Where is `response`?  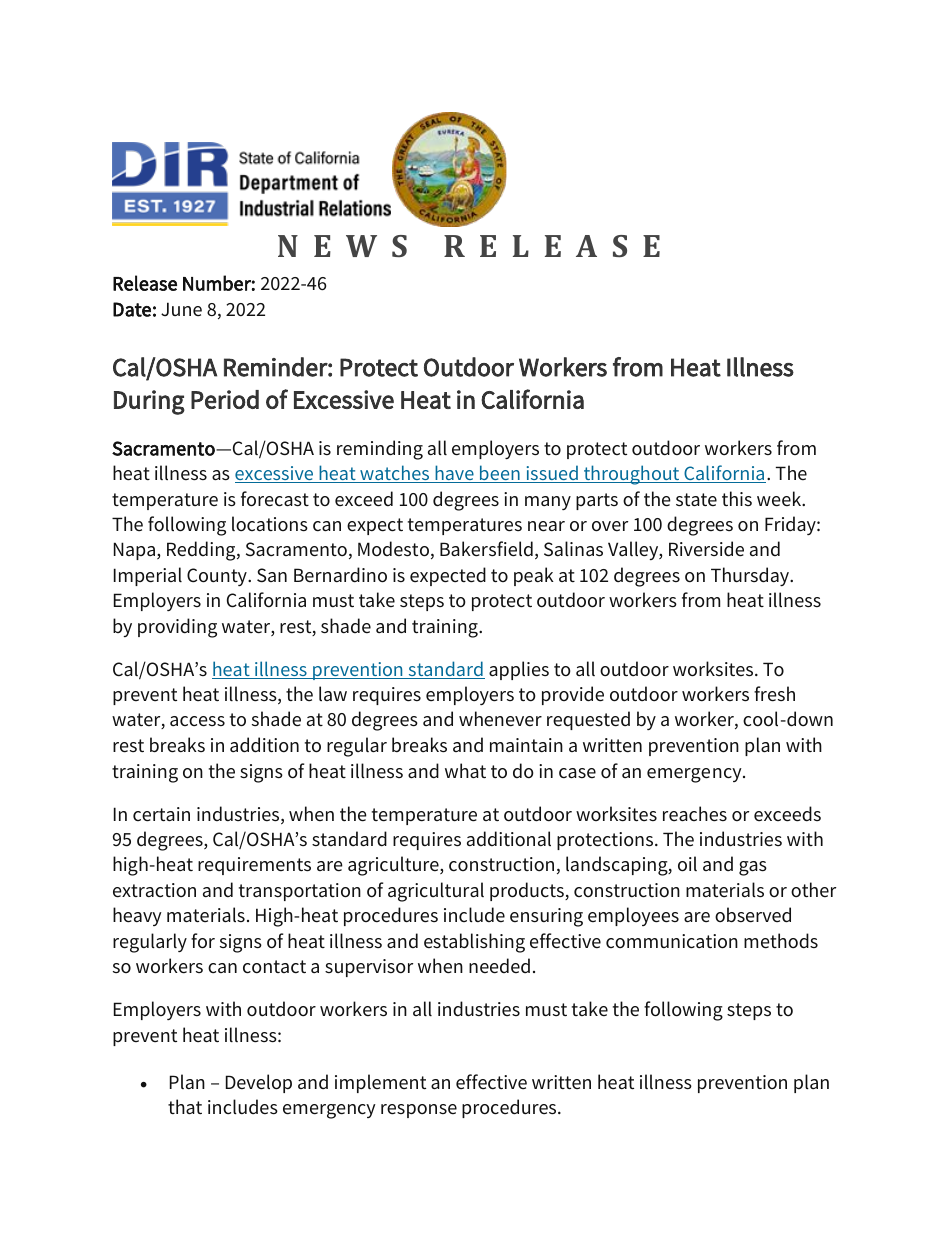
response is located at coordinates (419, 1111).
